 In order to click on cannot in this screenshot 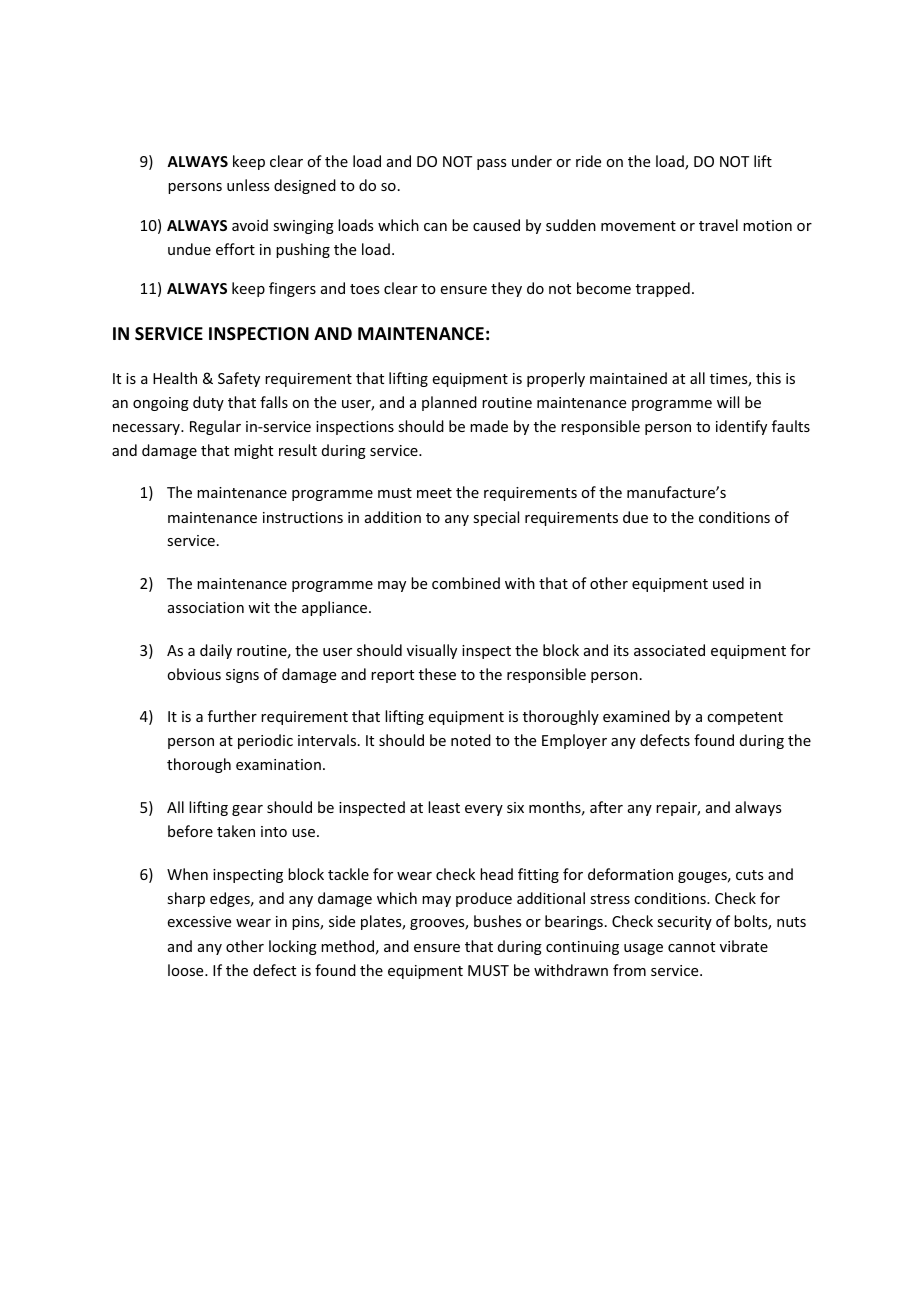, I will do `click(691, 947)`.
